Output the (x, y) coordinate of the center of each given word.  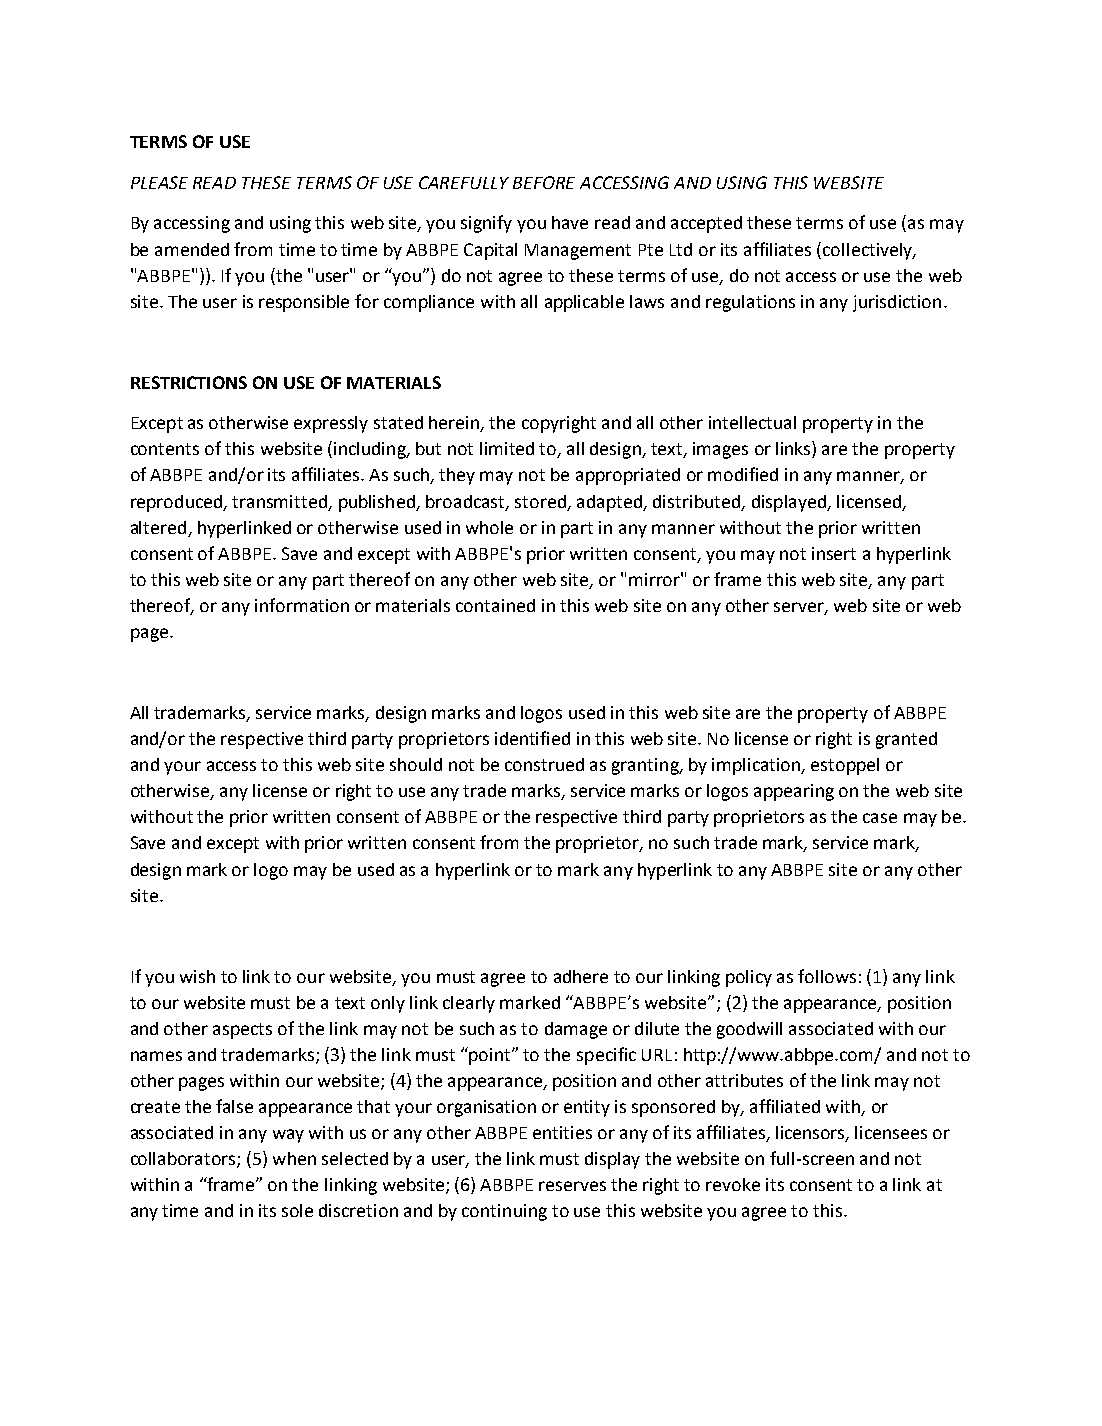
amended (192, 249)
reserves (572, 1186)
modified (743, 474)
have (570, 222)
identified (532, 738)
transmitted (279, 501)
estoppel (845, 766)
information (302, 605)
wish (197, 976)
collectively (869, 251)
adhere (581, 976)
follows (827, 976)
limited (507, 448)
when (294, 1158)
